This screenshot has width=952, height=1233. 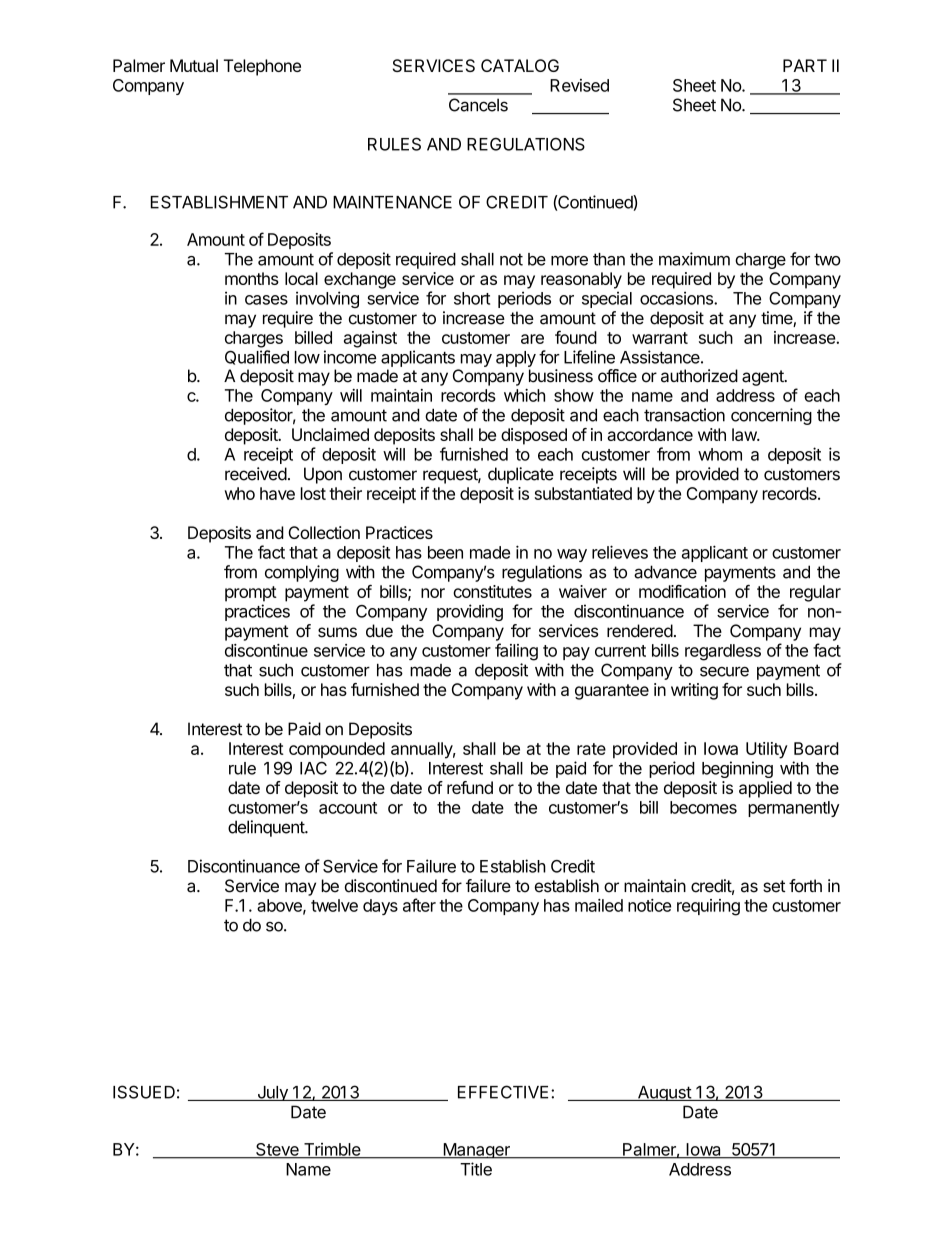 I want to click on Steve, so click(x=277, y=1150).
